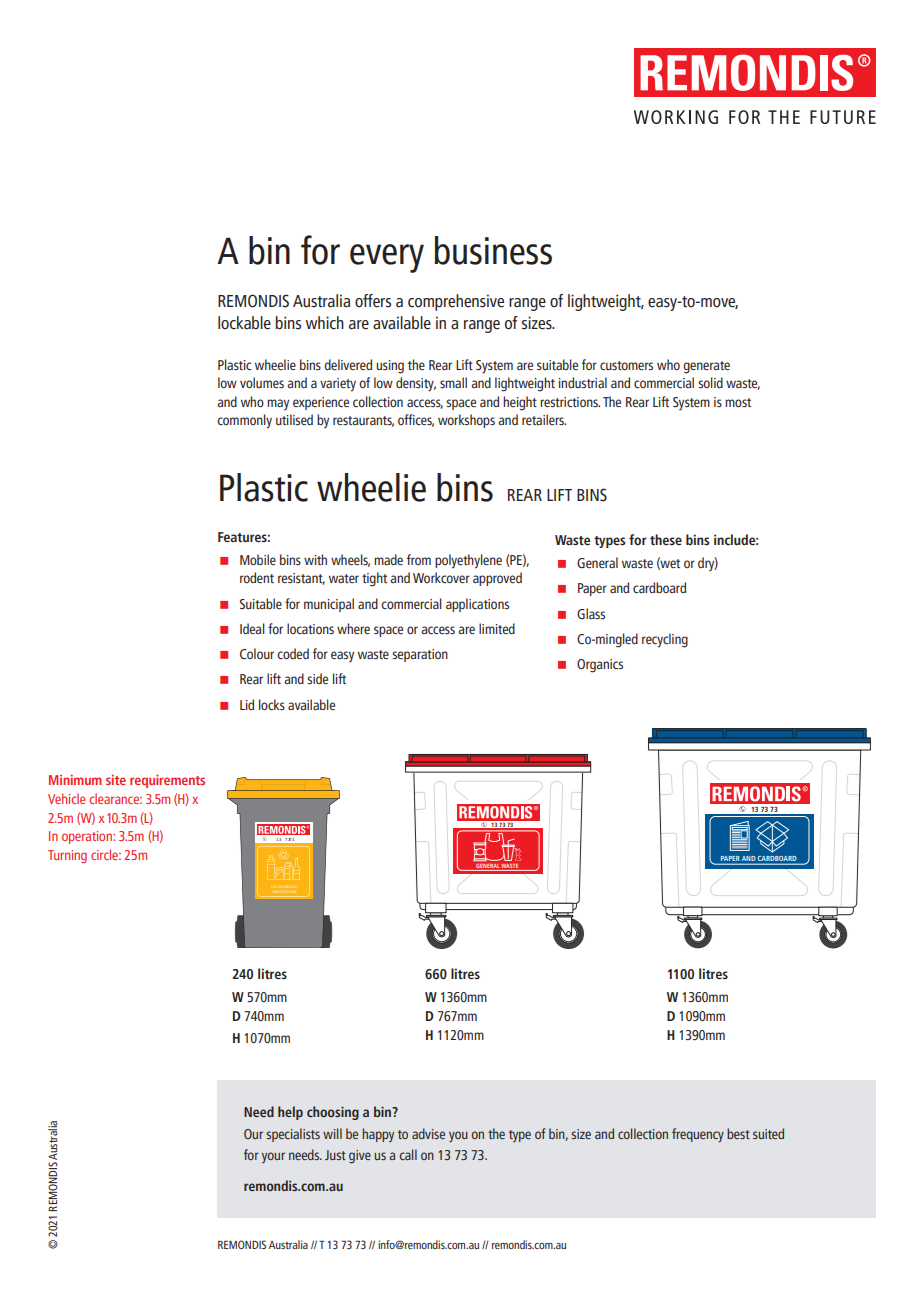 The width and height of the screenshot is (924, 1308). Describe the element at coordinates (244, 421) in the screenshot. I see `commonly` at that location.
